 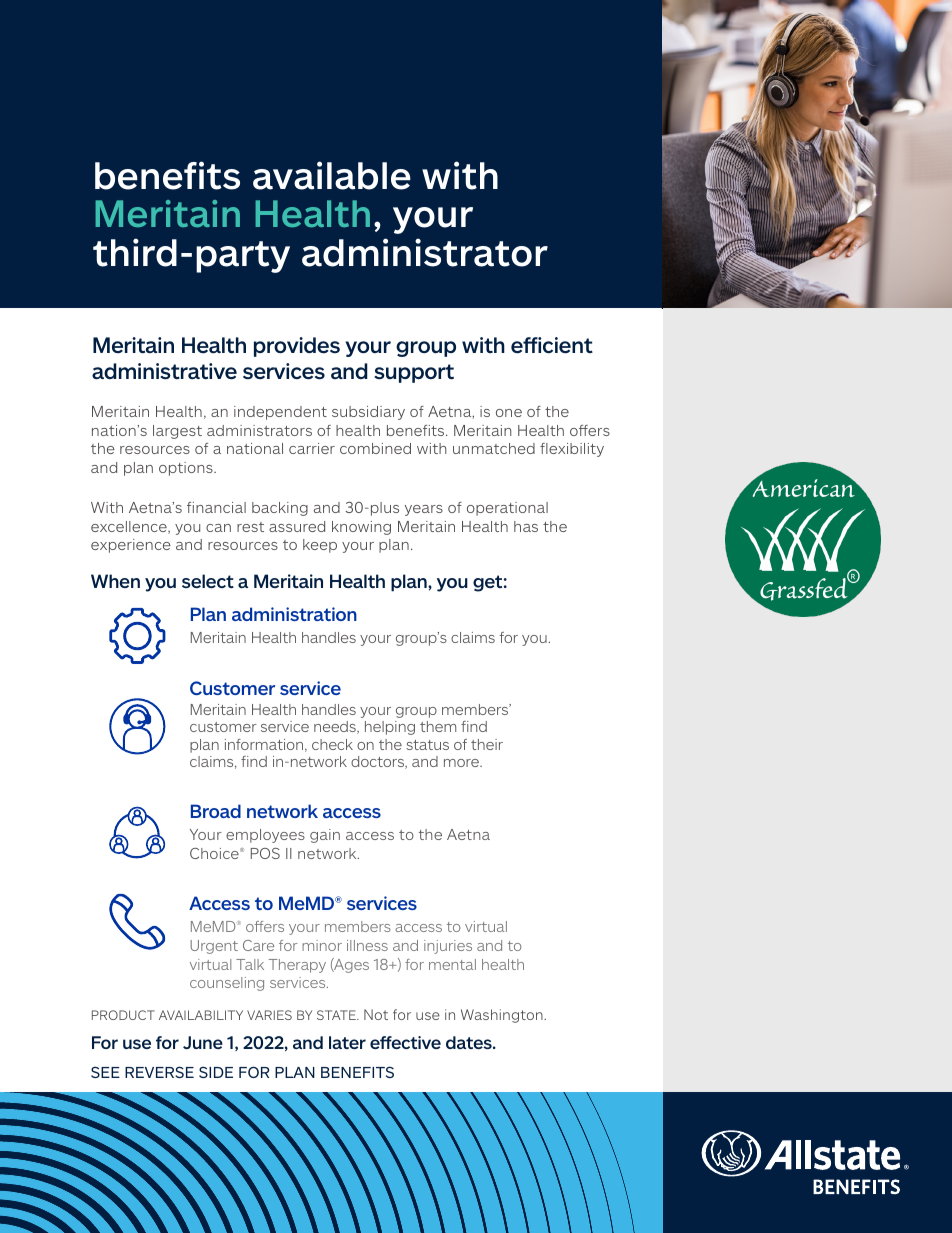 What do you see at coordinates (368, 413) in the page?
I see `subsidiary` at bounding box center [368, 413].
